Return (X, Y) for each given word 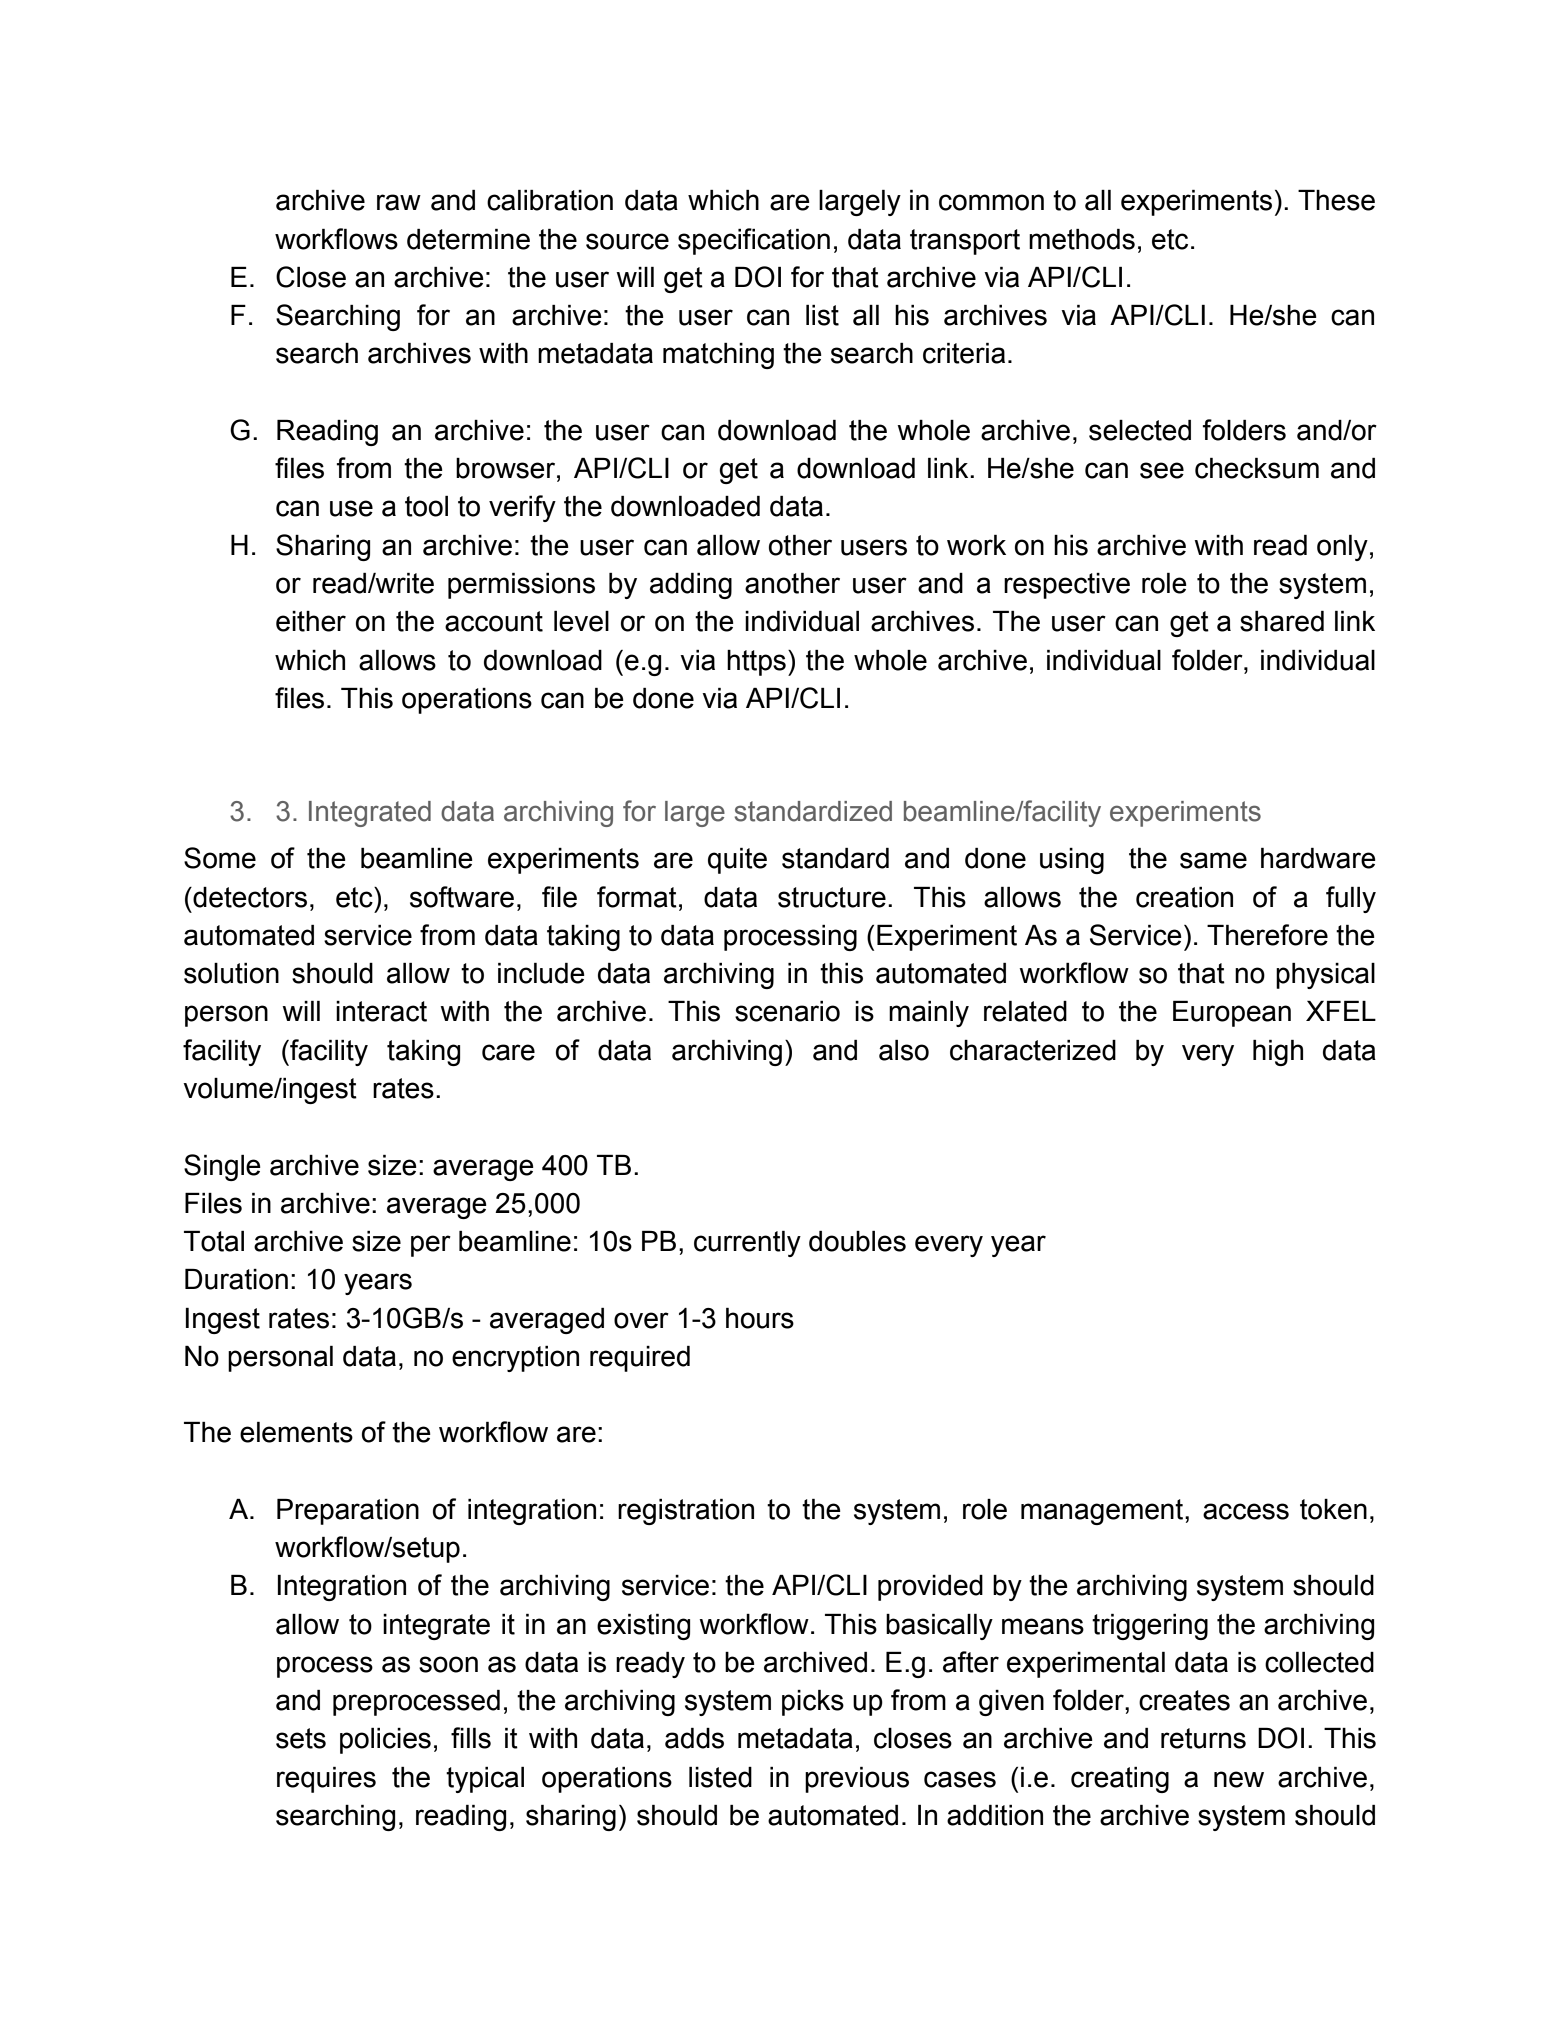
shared (1282, 621)
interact (381, 1011)
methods (1082, 239)
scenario (787, 1011)
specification (754, 241)
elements (296, 1432)
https (756, 663)
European (1232, 1014)
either (311, 621)
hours (760, 1318)
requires (326, 1780)
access (1246, 1511)
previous (857, 1780)
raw (399, 202)
